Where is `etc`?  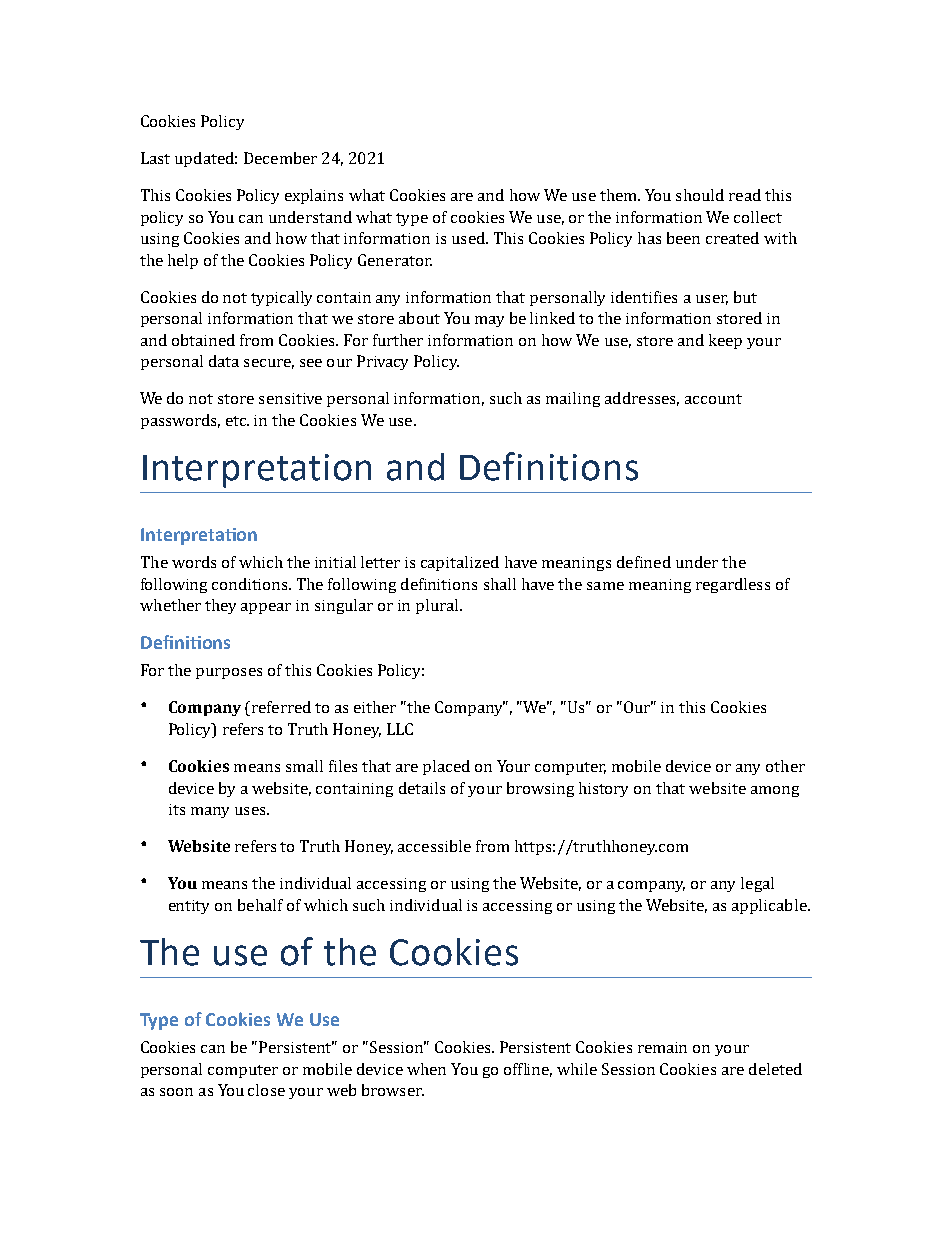
etc is located at coordinates (237, 421).
